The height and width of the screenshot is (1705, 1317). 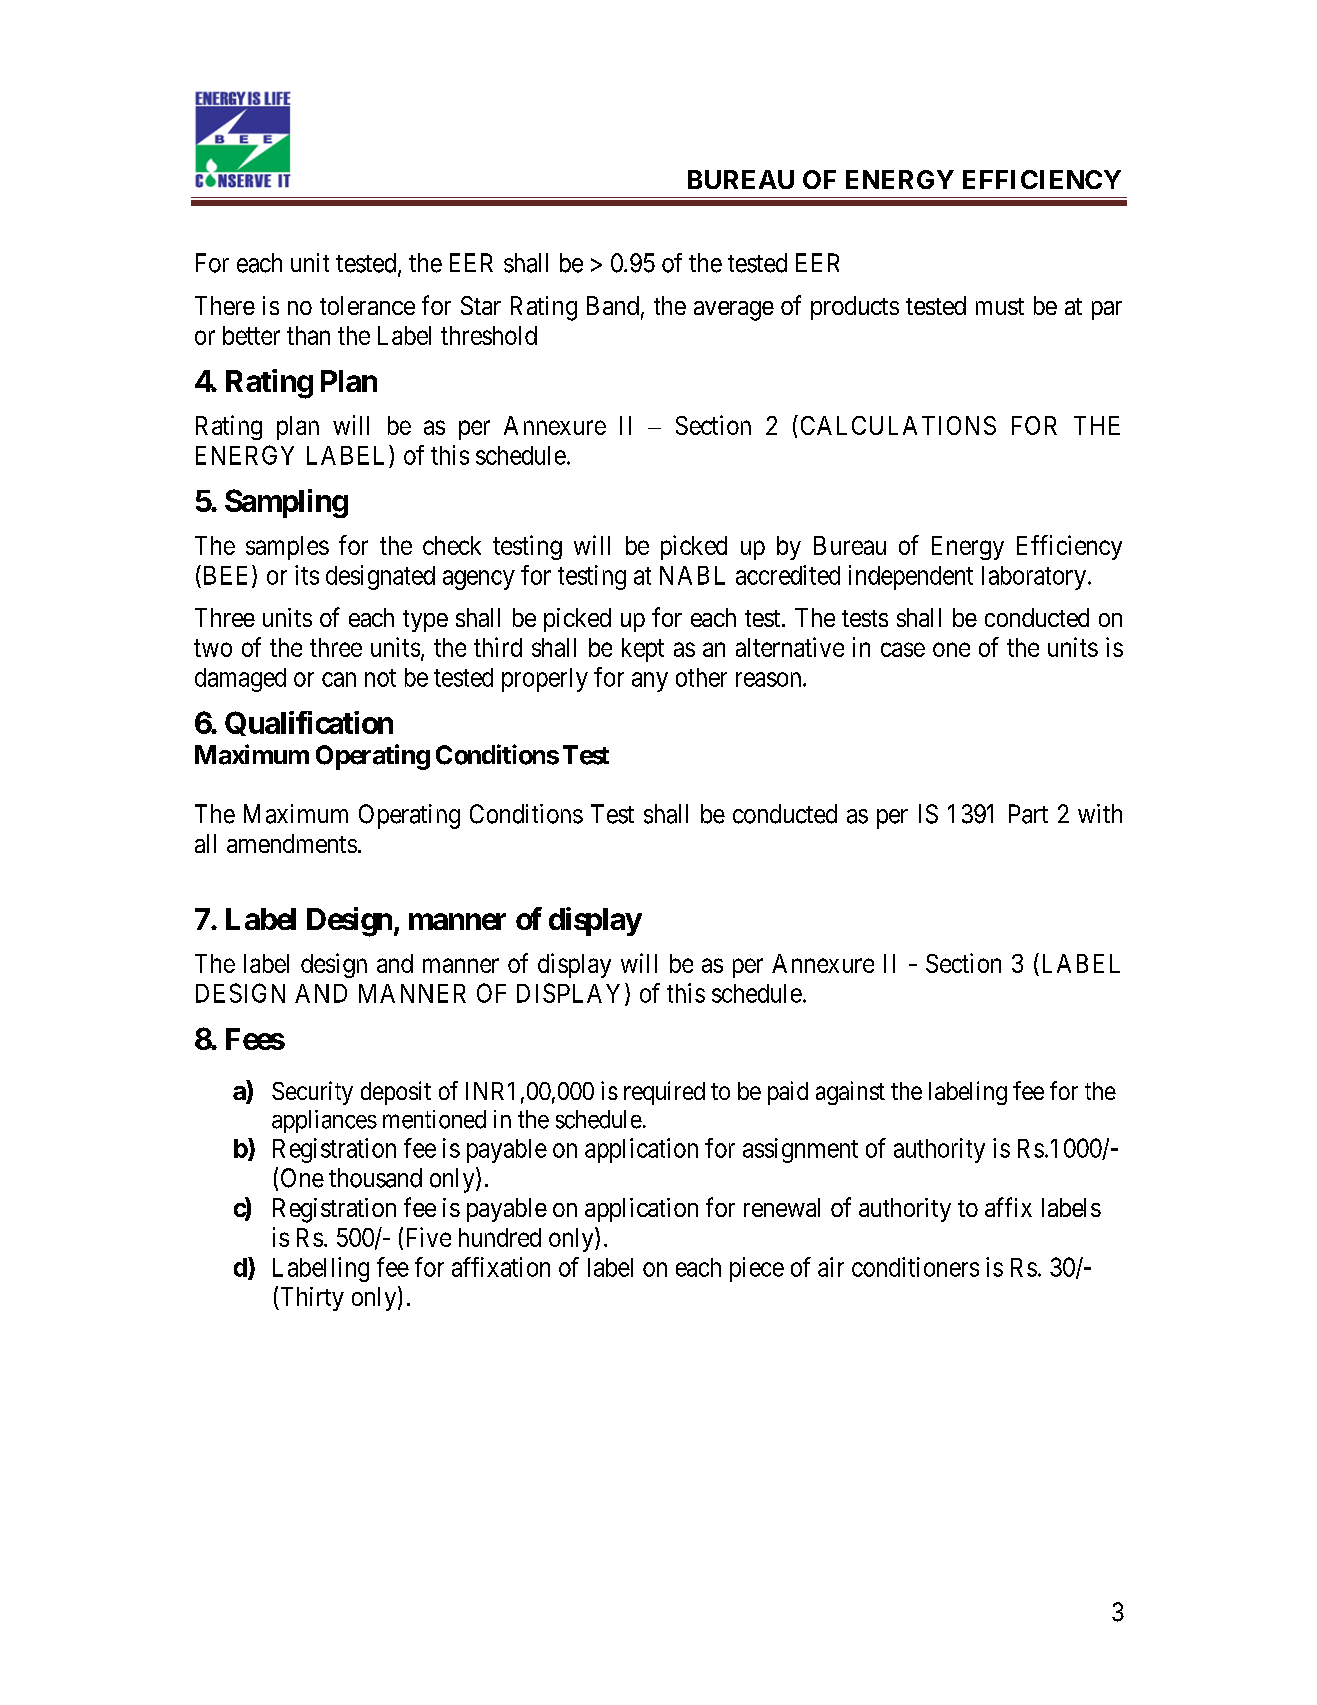 What do you see at coordinates (292, 843) in the screenshot?
I see `amendments` at bounding box center [292, 843].
